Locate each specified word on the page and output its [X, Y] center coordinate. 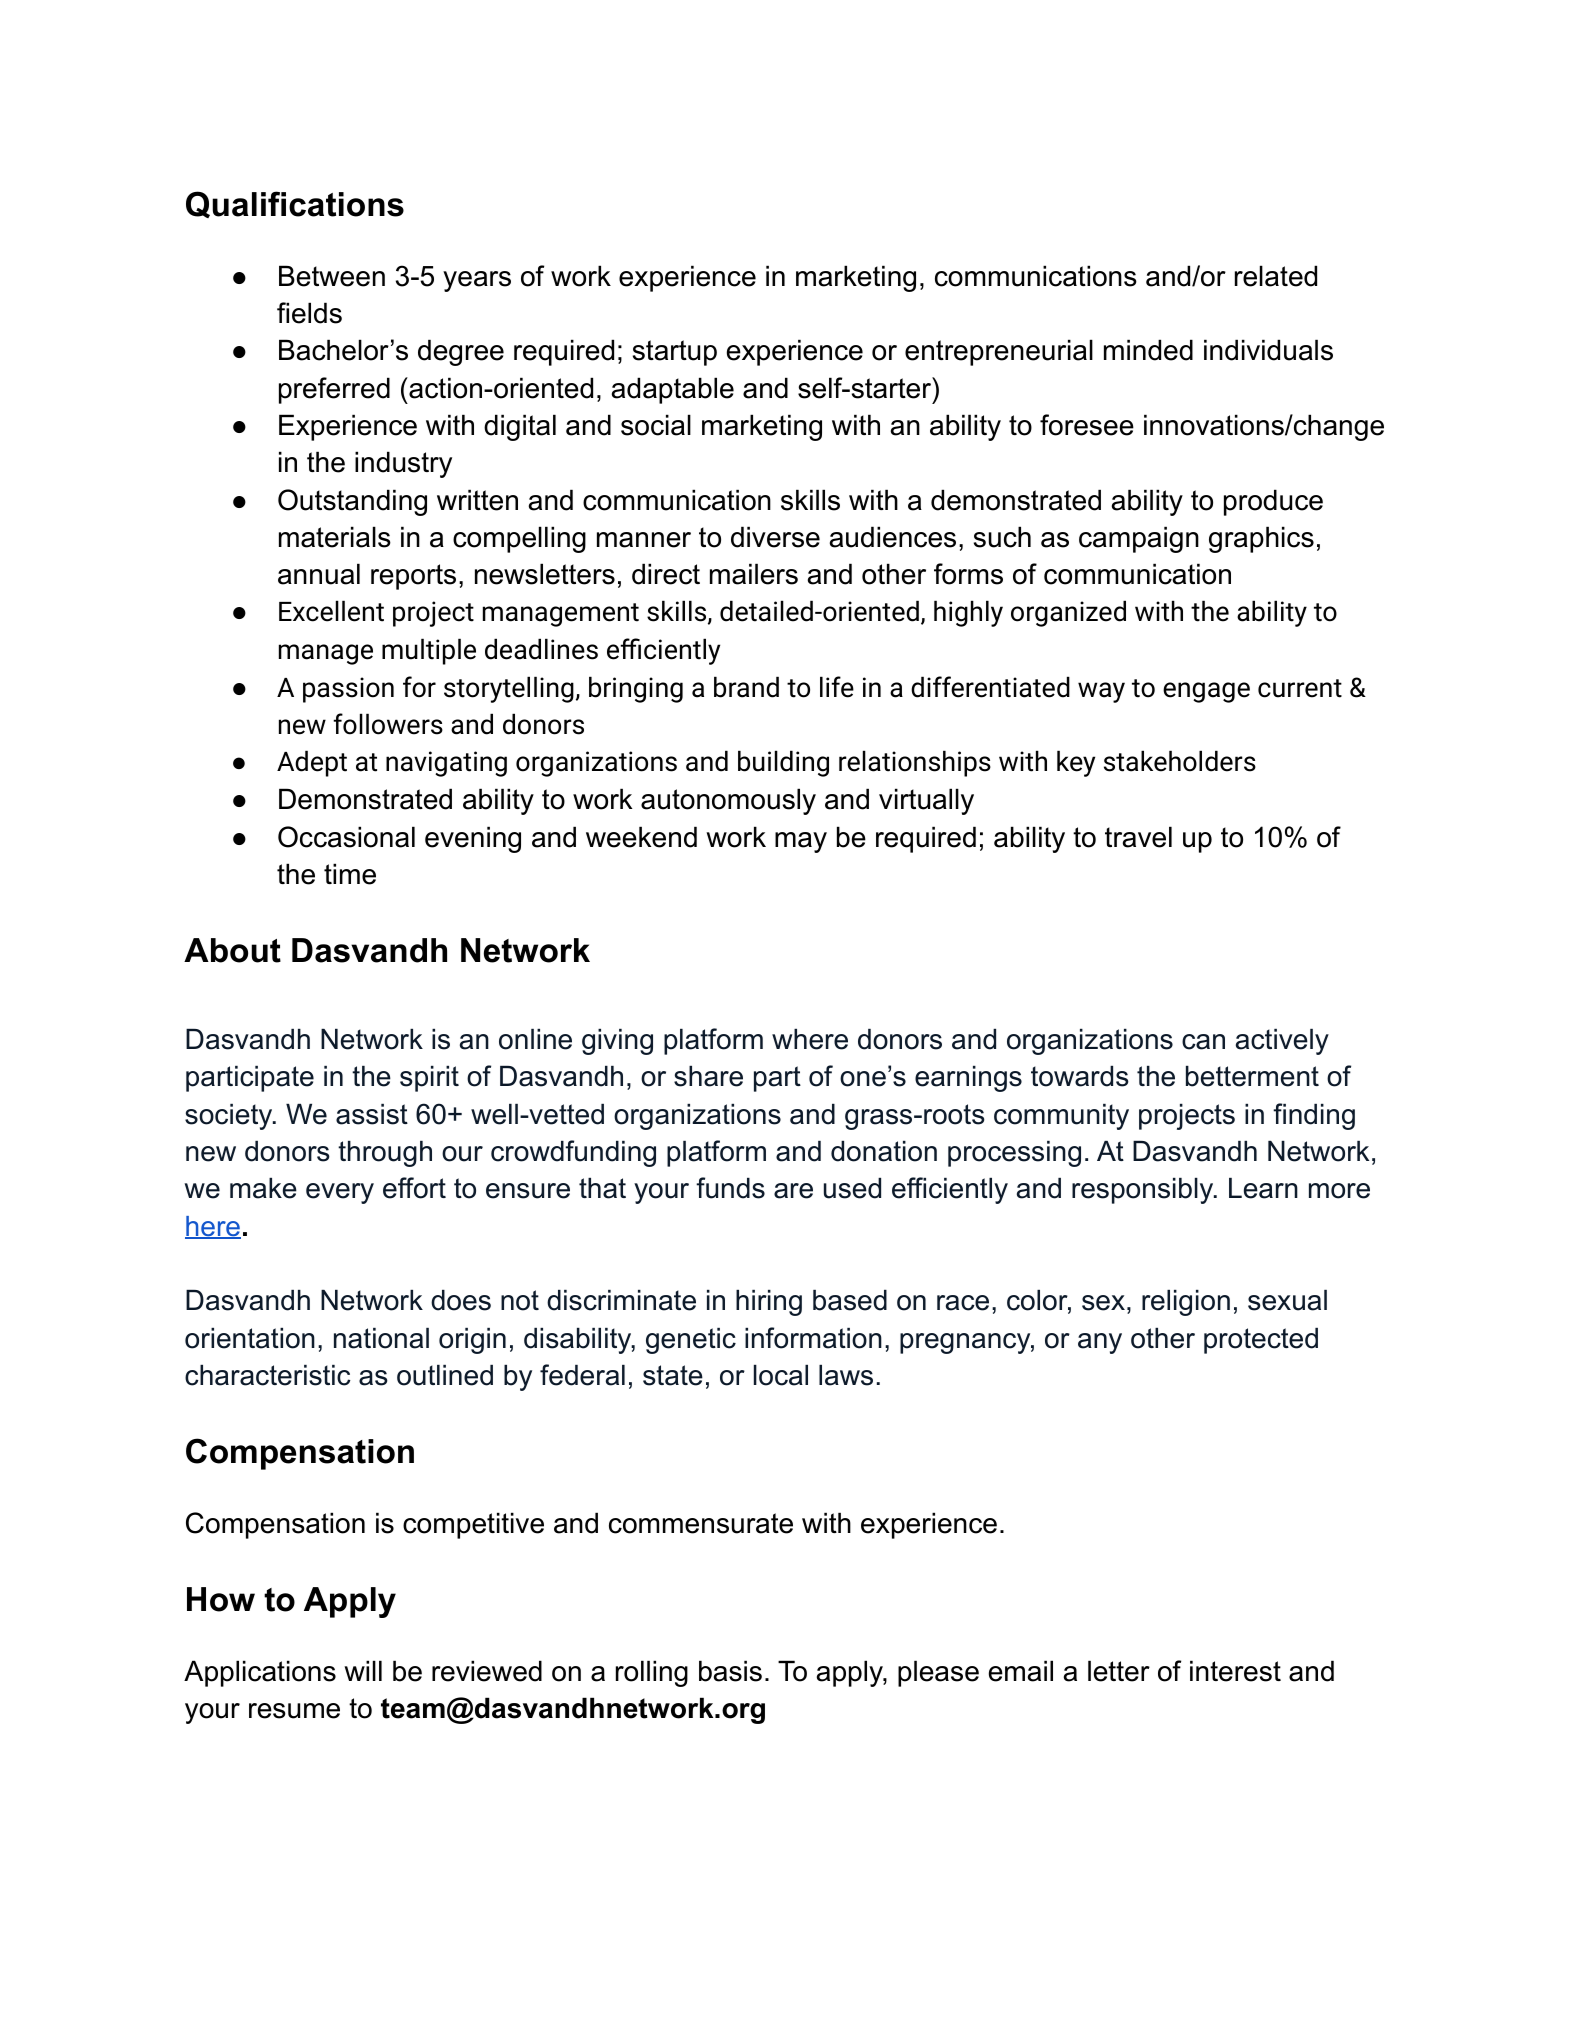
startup [675, 353]
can [1203, 1042]
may [801, 842]
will [363, 1670]
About [232, 950]
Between [332, 276]
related [1276, 276]
